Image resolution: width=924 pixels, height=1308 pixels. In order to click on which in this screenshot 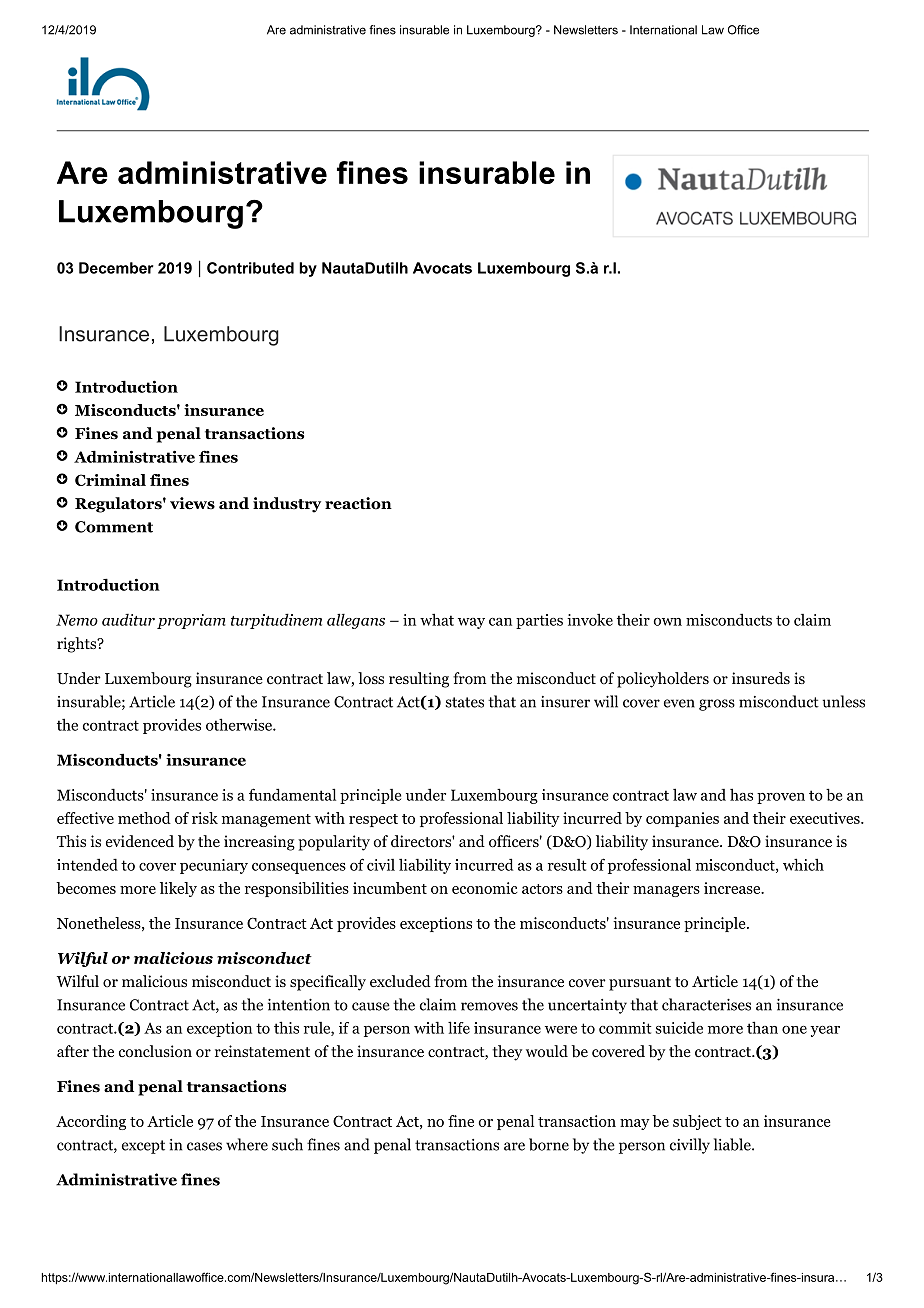, I will do `click(803, 864)`.
